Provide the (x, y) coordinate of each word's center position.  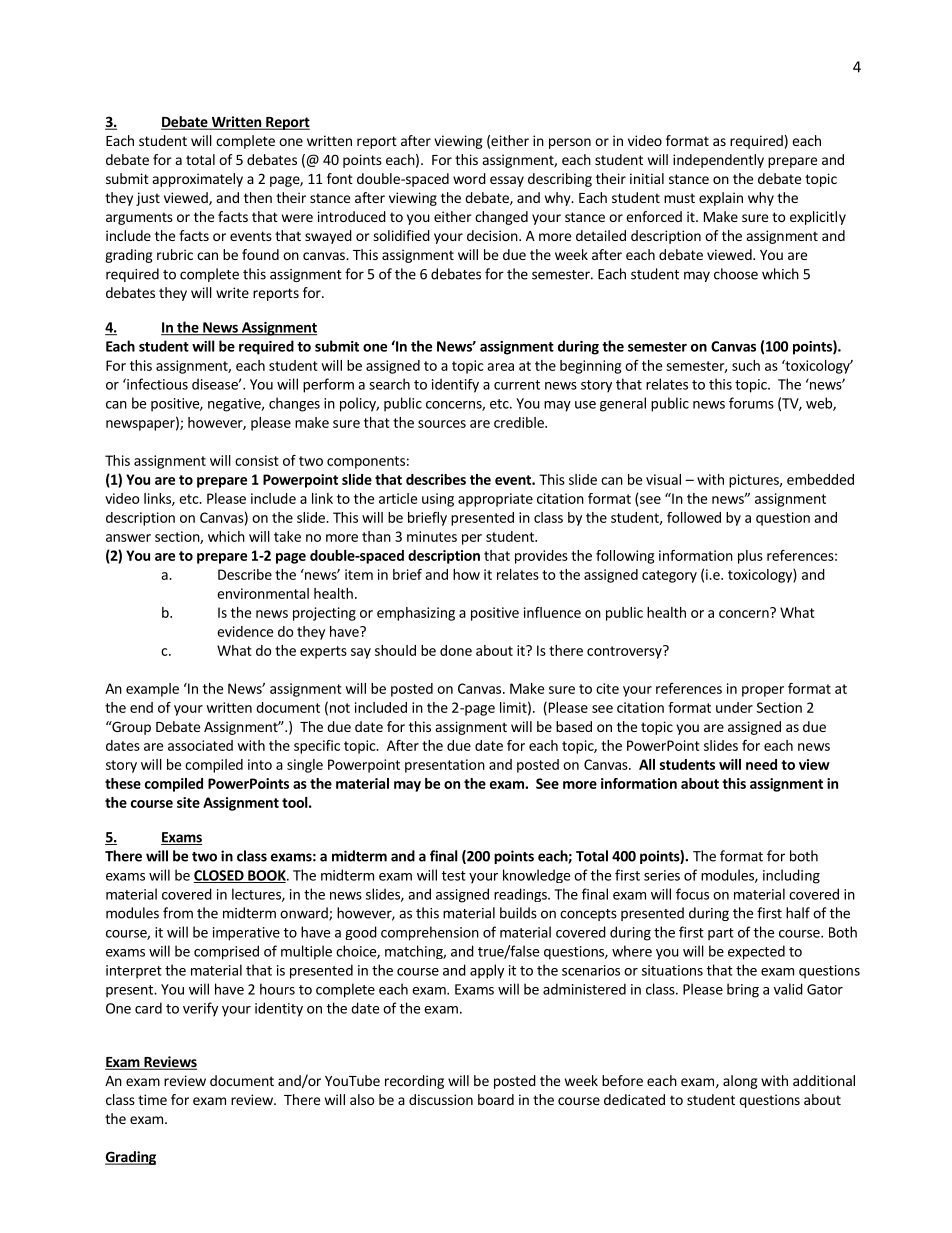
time (152, 1099)
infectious (156, 384)
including (791, 876)
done (456, 650)
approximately (198, 180)
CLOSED (220, 876)
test (454, 876)
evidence (245, 631)
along (740, 1082)
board (496, 1099)
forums (751, 403)
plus (750, 557)
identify (455, 385)
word (469, 178)
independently (718, 161)
